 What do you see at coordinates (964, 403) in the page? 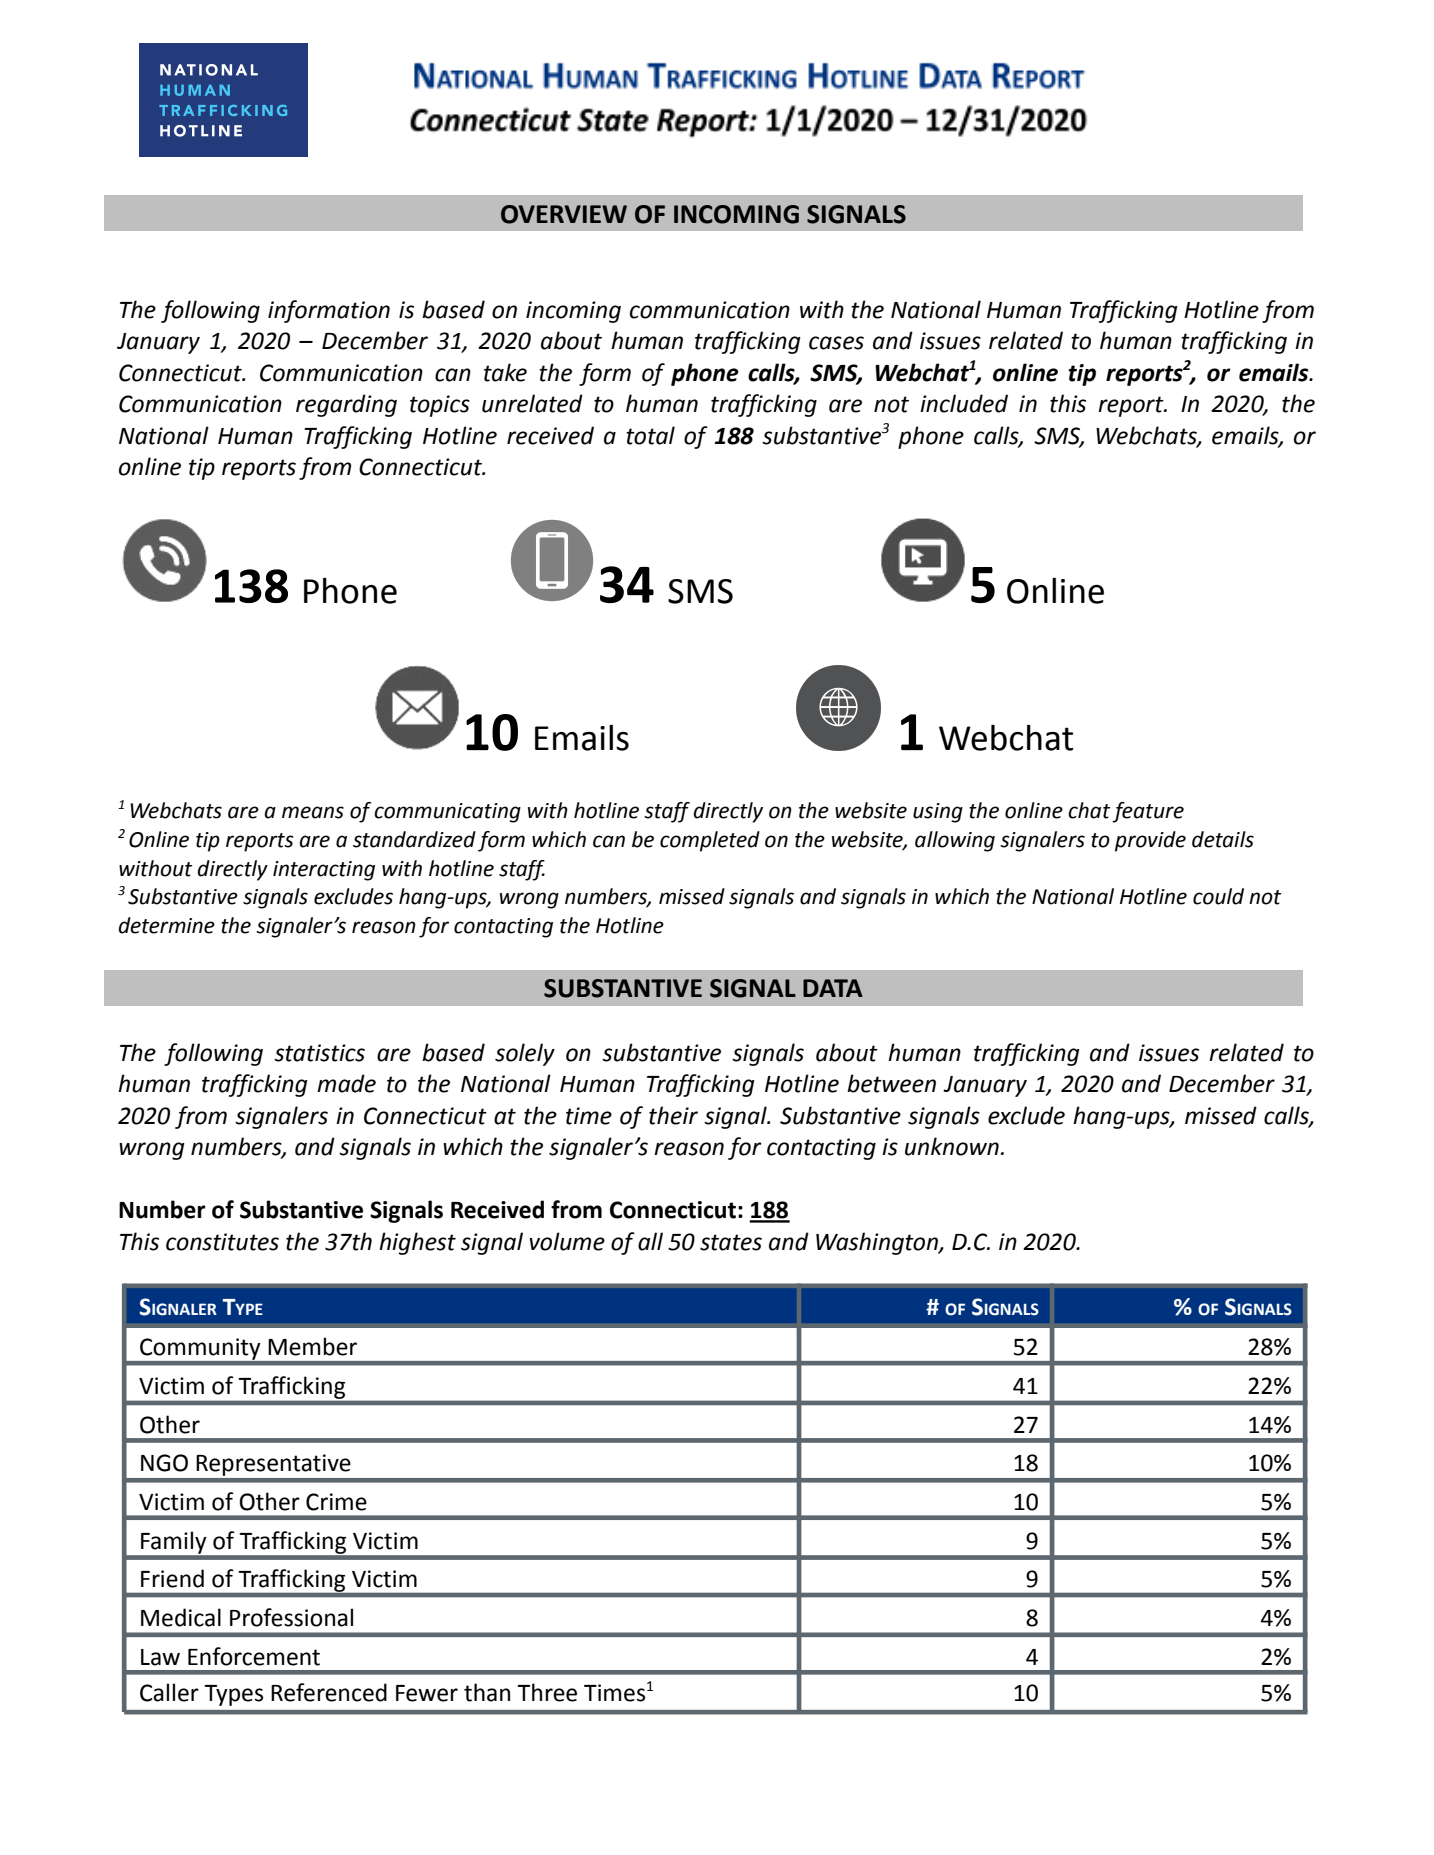
I see `included` at bounding box center [964, 403].
